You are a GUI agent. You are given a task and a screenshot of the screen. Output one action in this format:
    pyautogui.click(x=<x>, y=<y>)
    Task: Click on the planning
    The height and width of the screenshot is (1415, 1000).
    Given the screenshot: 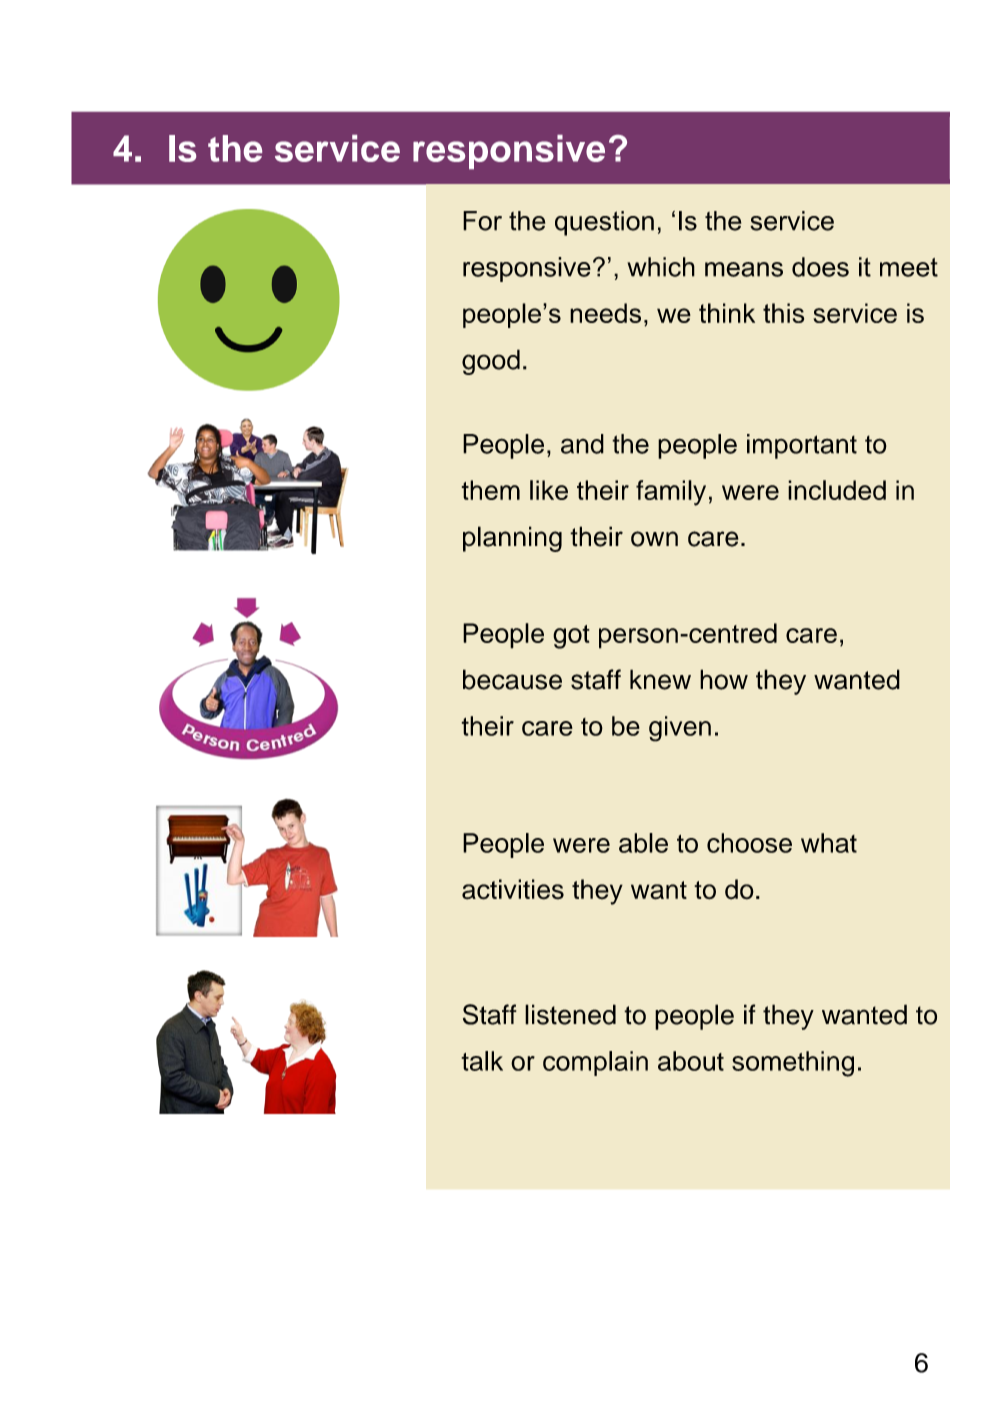 What is the action you would take?
    pyautogui.click(x=512, y=539)
